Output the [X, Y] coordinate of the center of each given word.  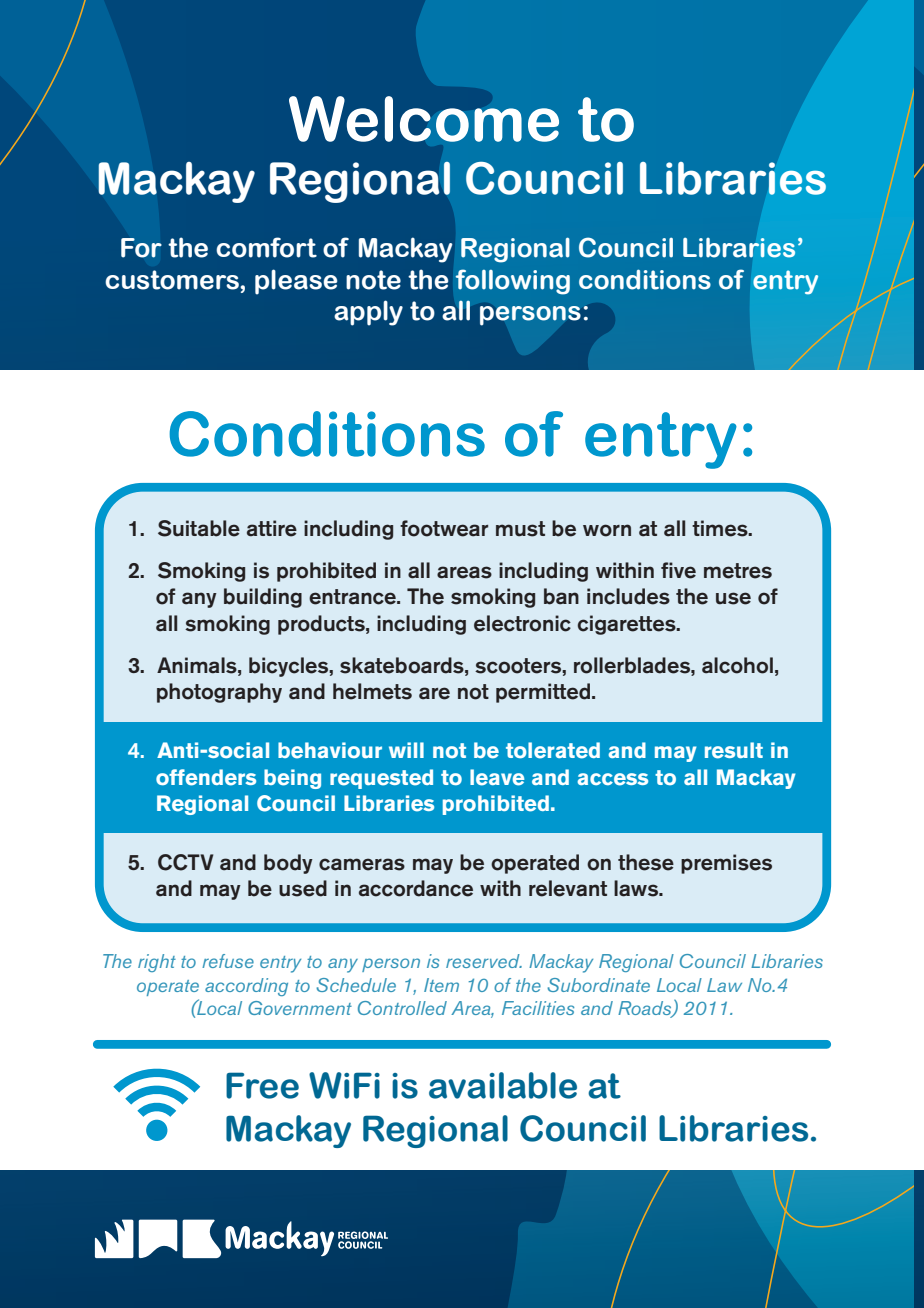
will [406, 750]
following [513, 282]
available [503, 1085]
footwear [444, 528]
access [612, 779]
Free [262, 1085]
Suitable [199, 528]
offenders [206, 777]
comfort [266, 247]
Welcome [424, 119]
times [721, 528]
